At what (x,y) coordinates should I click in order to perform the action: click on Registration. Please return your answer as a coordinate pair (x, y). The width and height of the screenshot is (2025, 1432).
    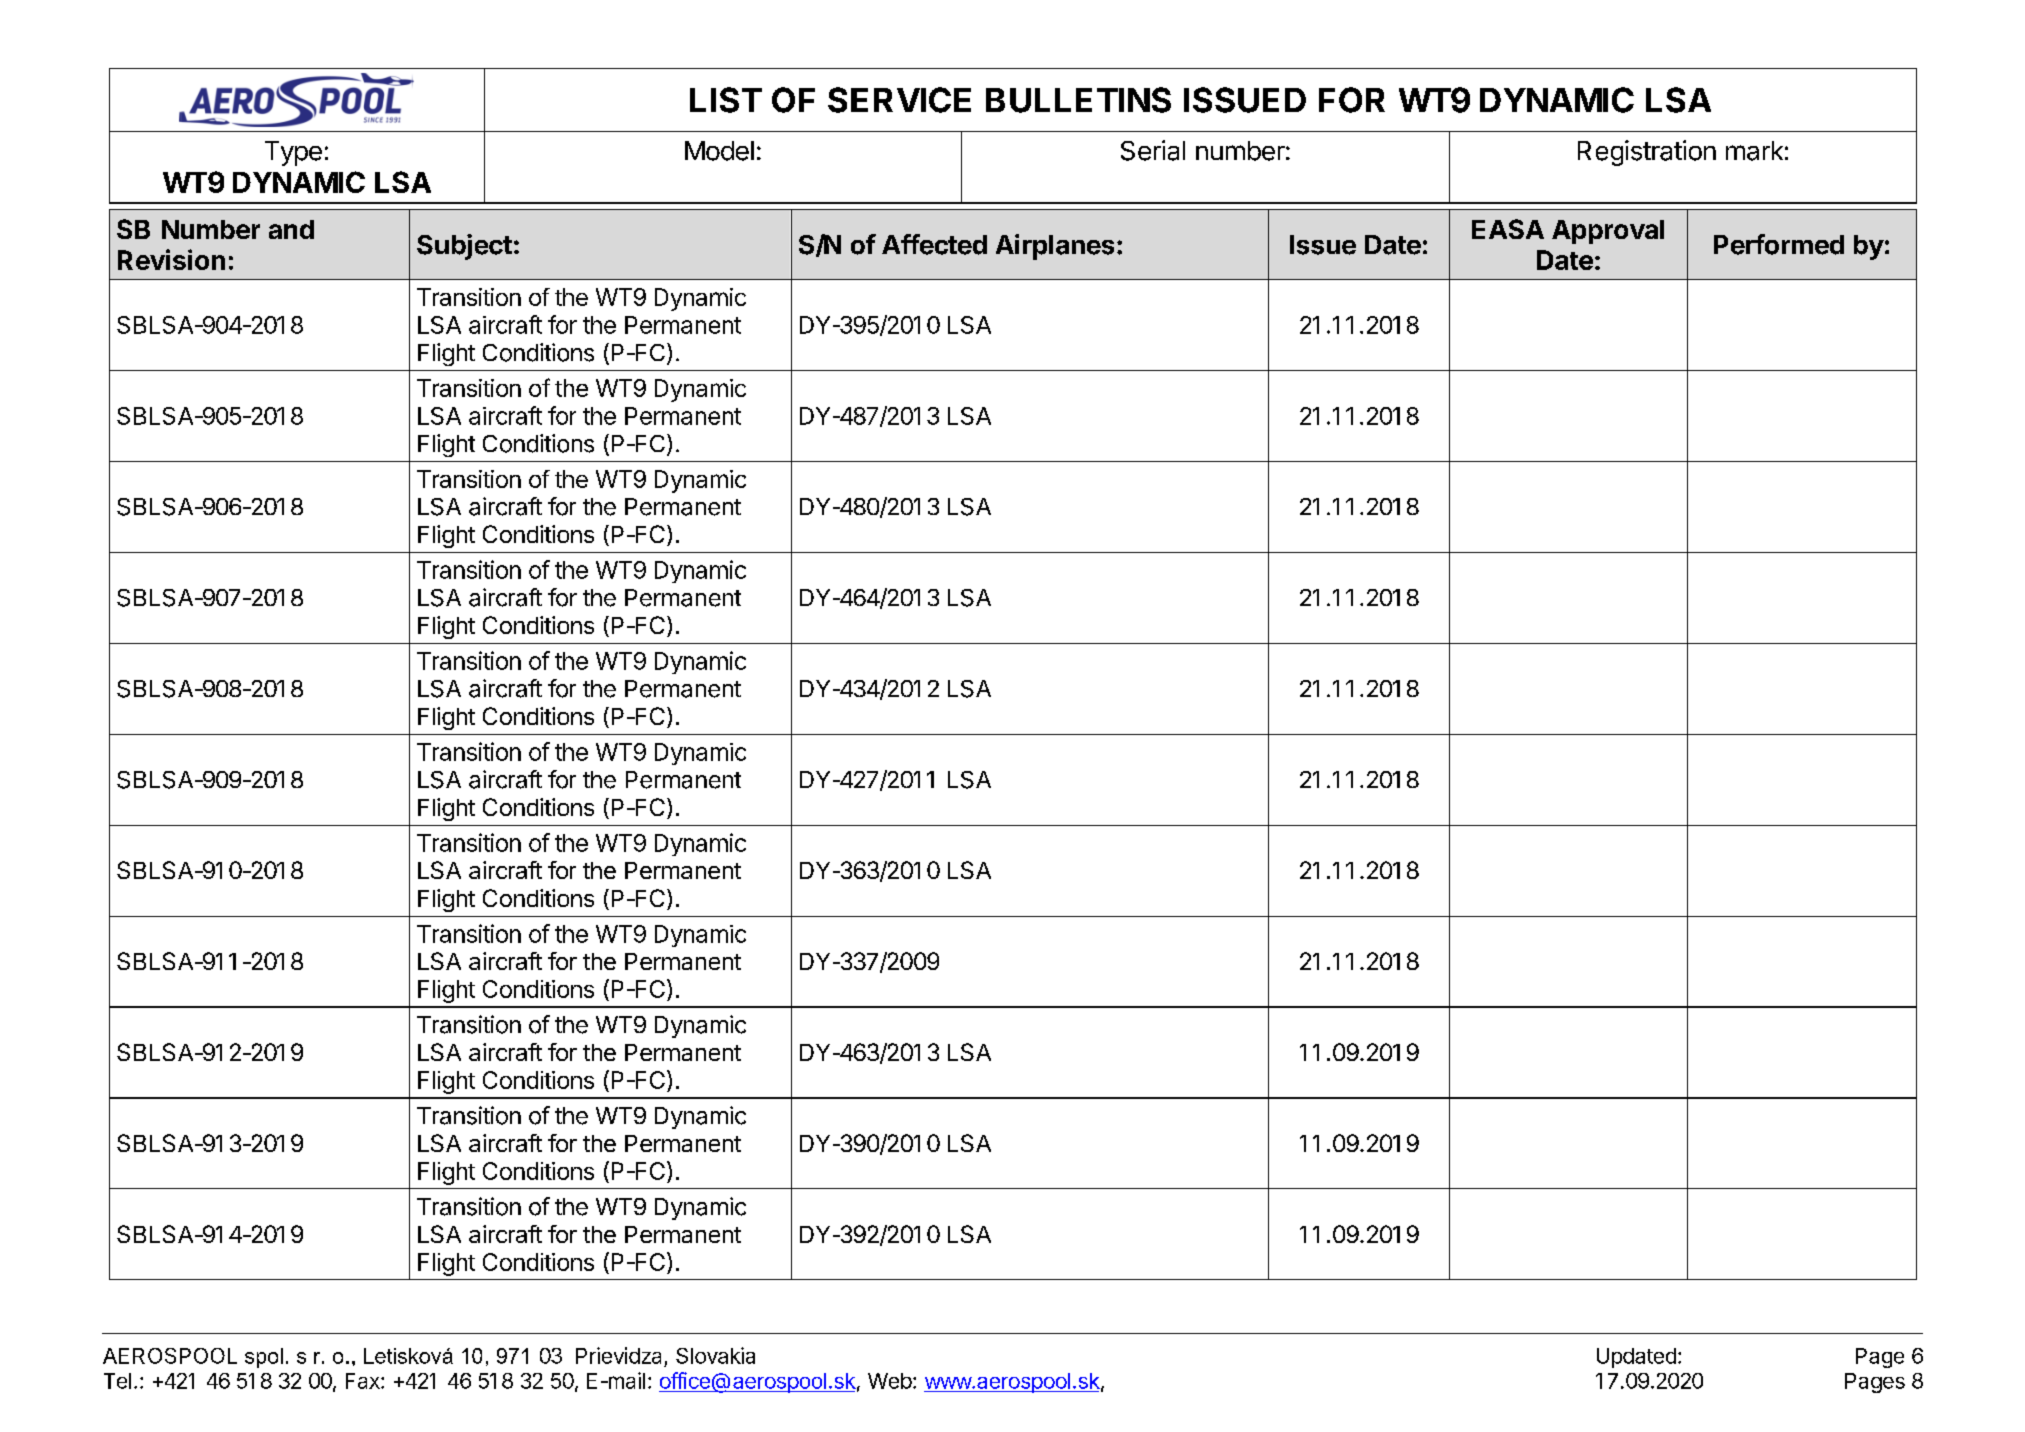
    Looking at the image, I should click on (1647, 153).
